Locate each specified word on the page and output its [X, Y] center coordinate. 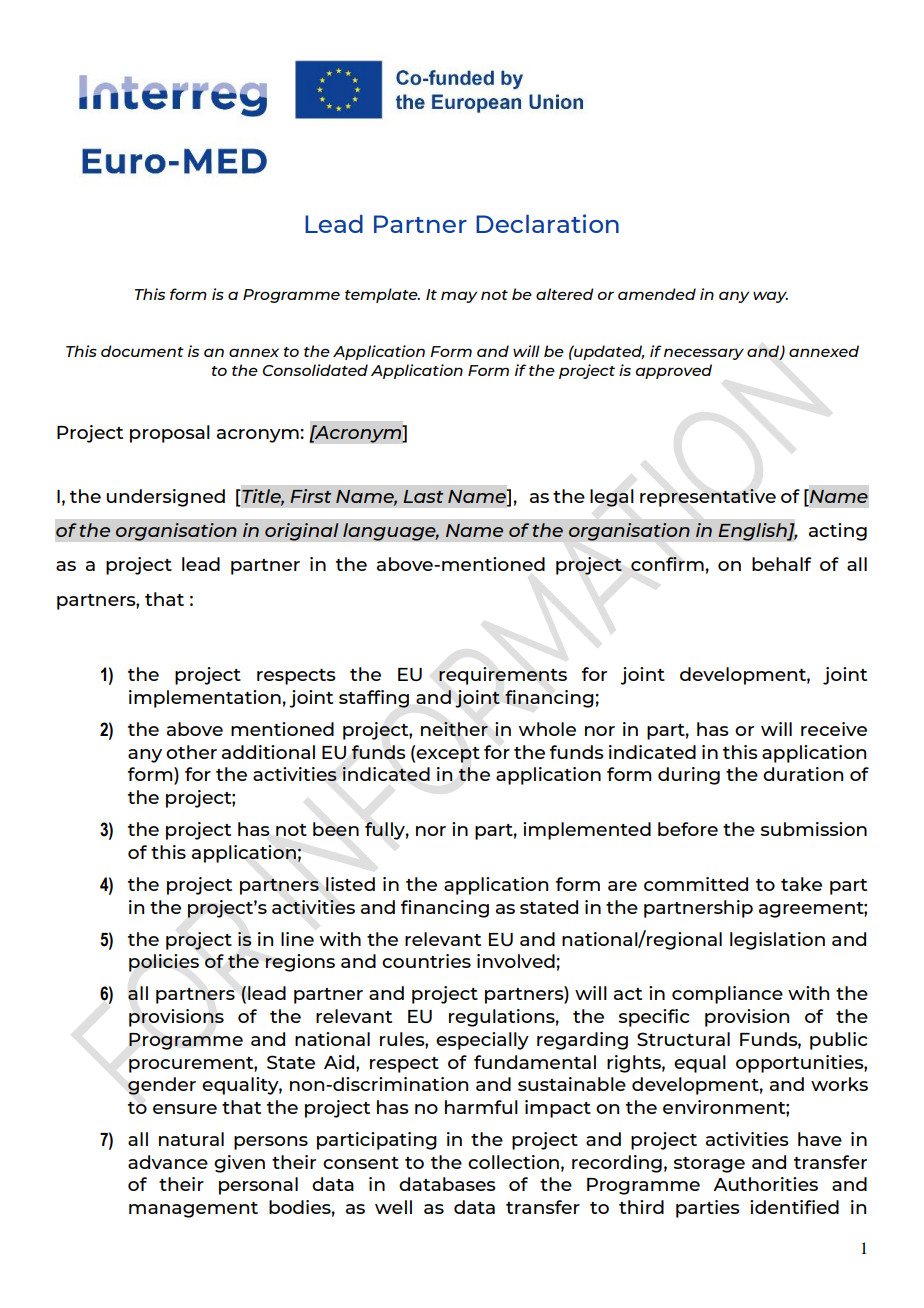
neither [454, 729]
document [142, 351]
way [770, 297]
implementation [205, 699]
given [239, 1164]
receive [834, 729]
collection [513, 1162]
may [459, 297]
